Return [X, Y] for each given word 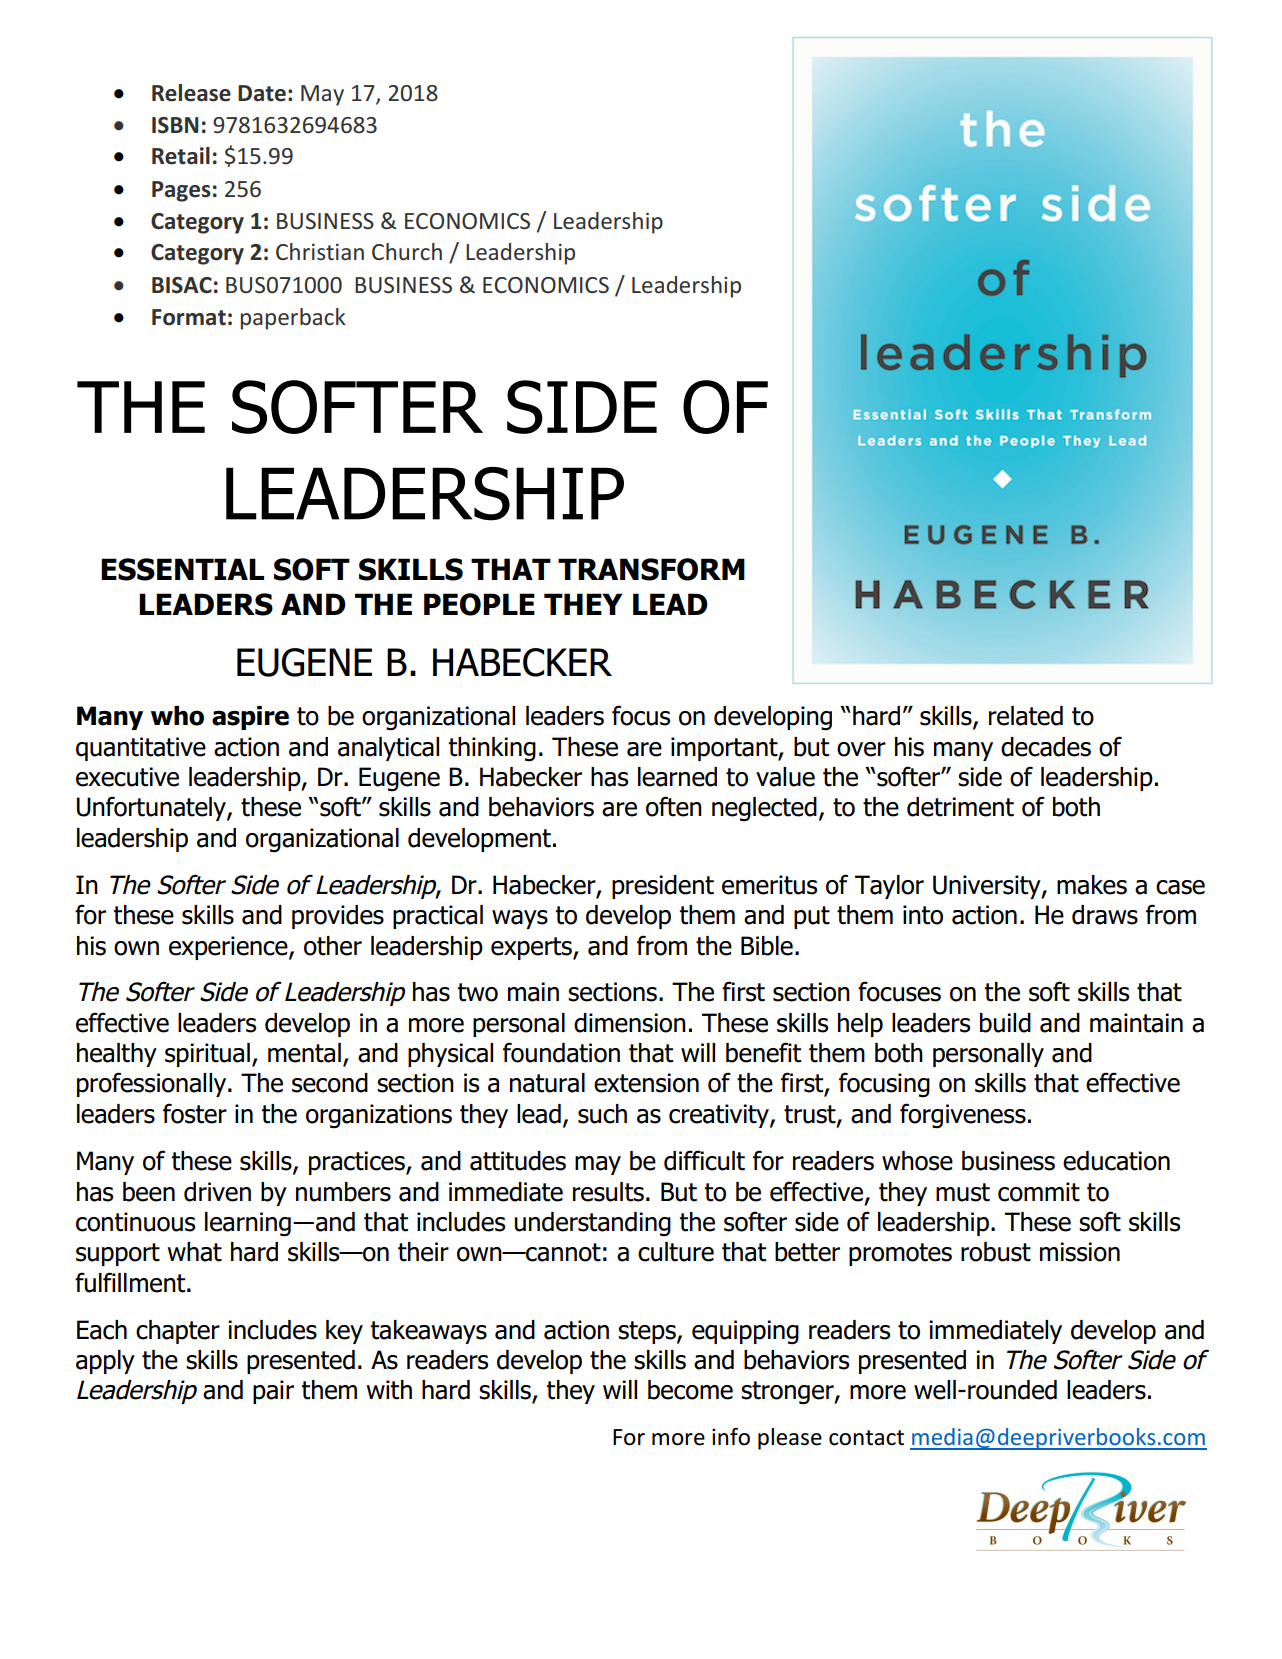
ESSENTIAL [182, 569]
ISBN [175, 125]
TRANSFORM [651, 569]
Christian [320, 251]
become [690, 1390]
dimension [630, 1023]
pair [273, 1392]
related [1026, 716]
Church [407, 251]
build [1005, 1023]
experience [229, 948]
